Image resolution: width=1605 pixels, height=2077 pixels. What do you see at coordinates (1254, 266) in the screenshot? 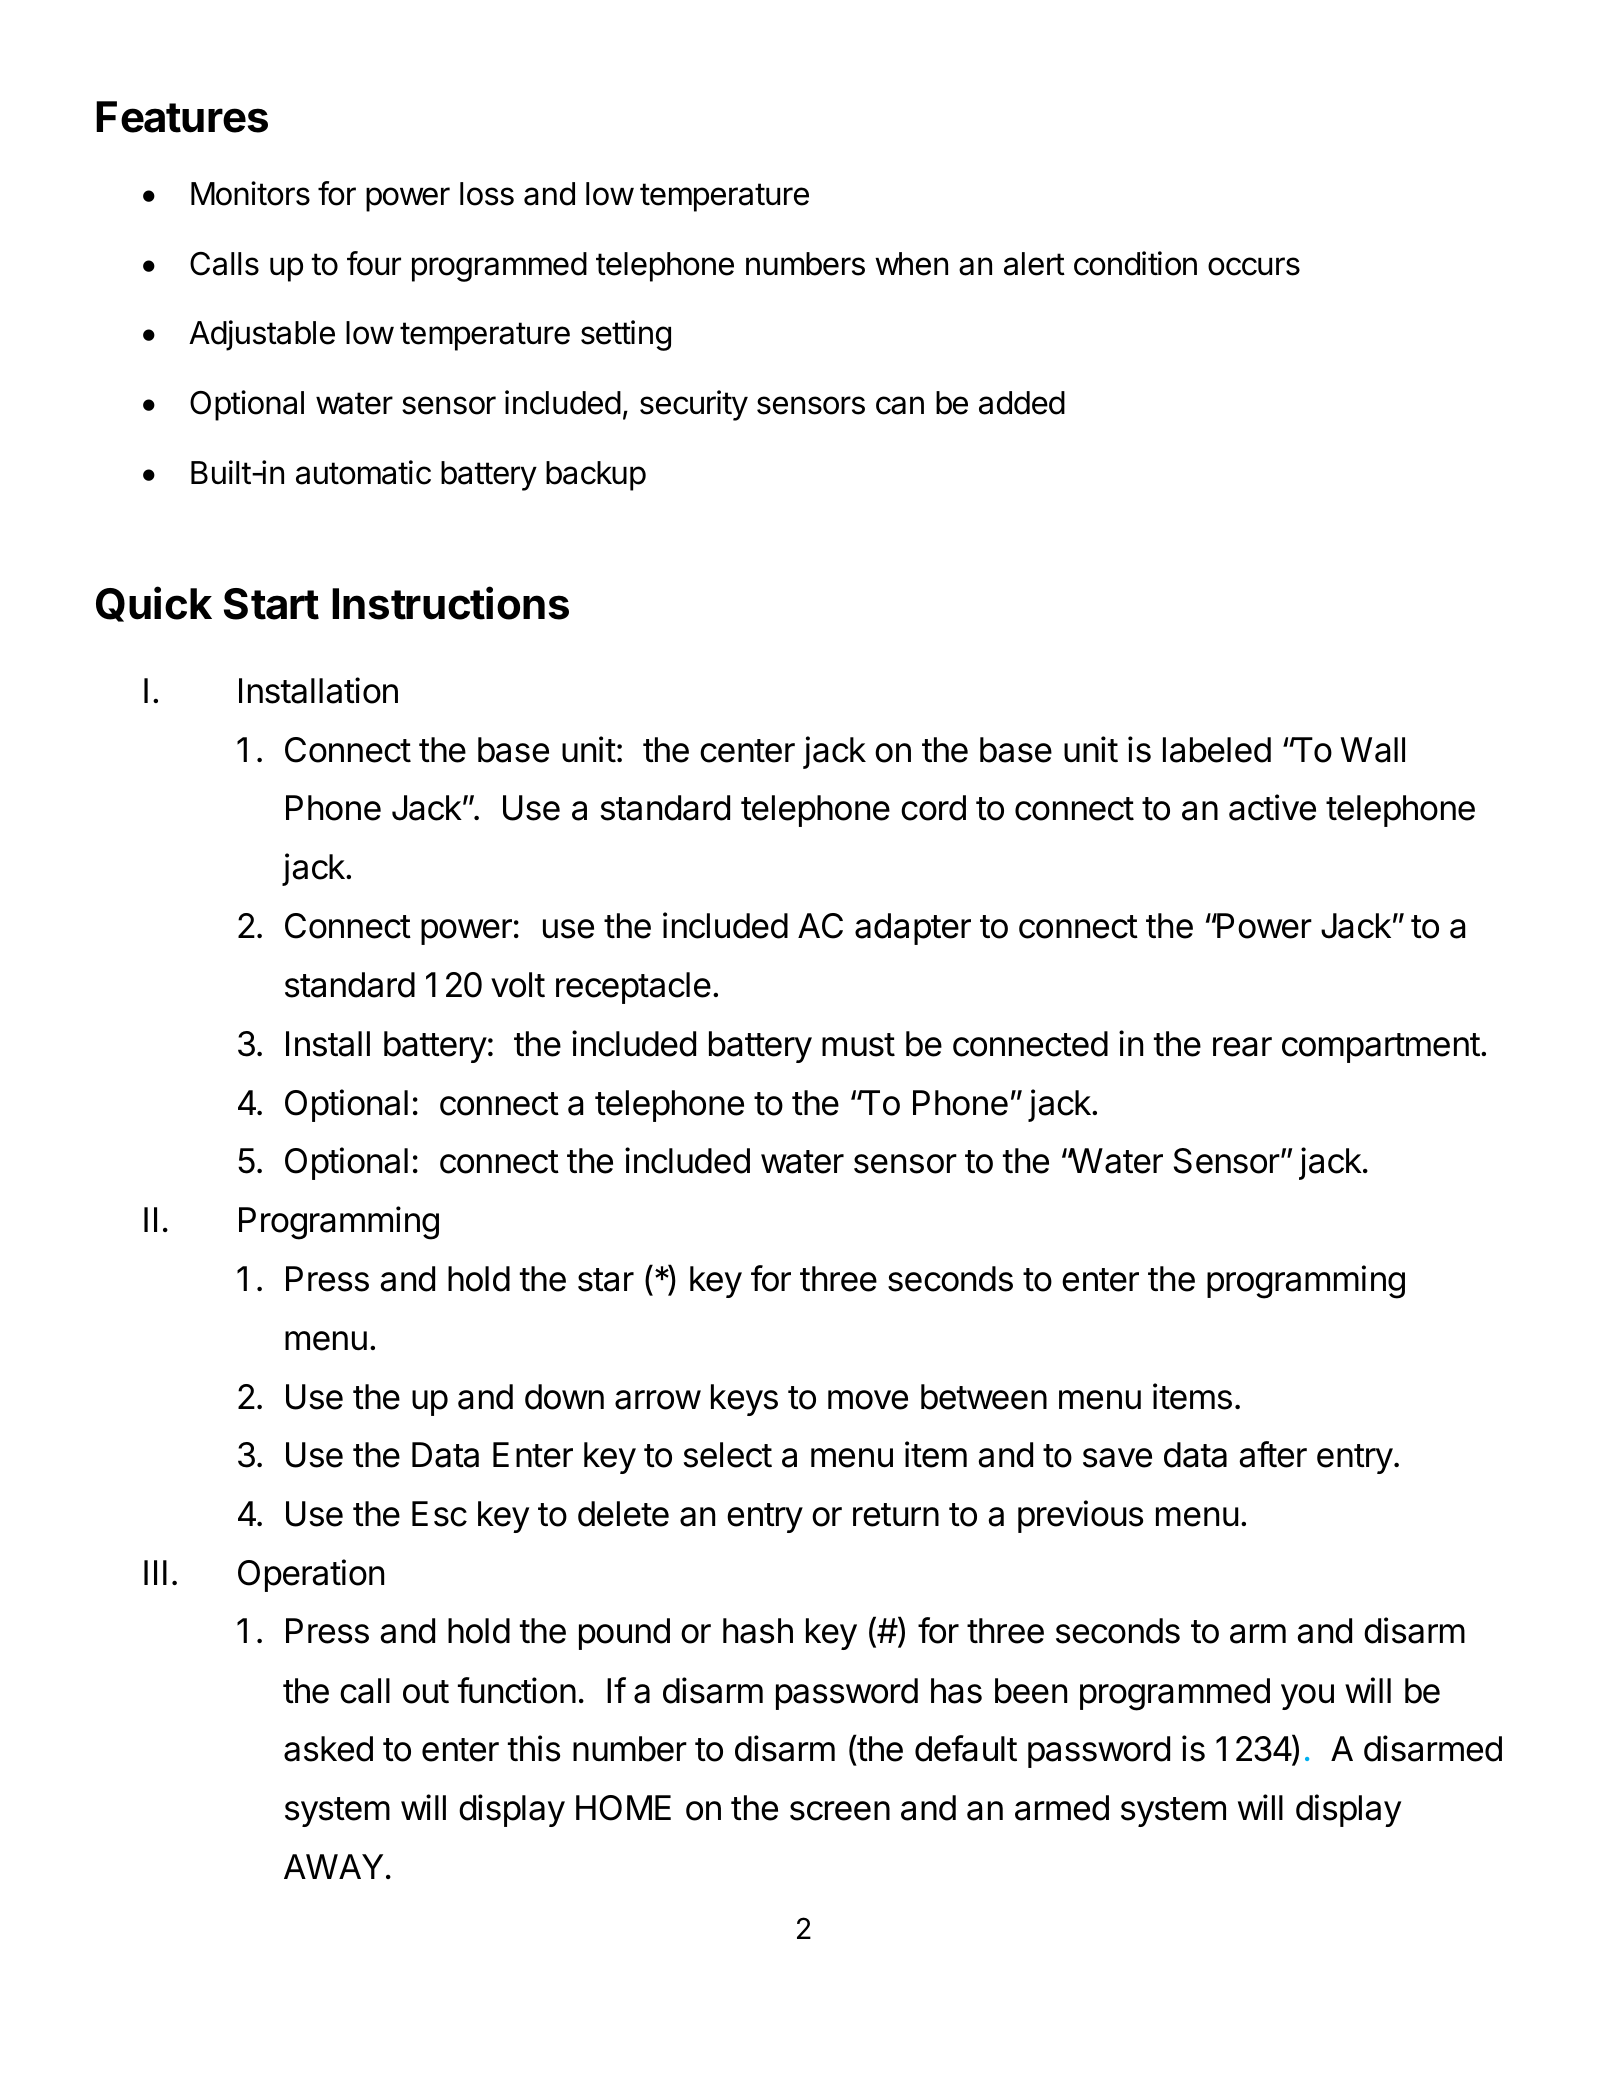
I see `occurs` at bounding box center [1254, 266].
